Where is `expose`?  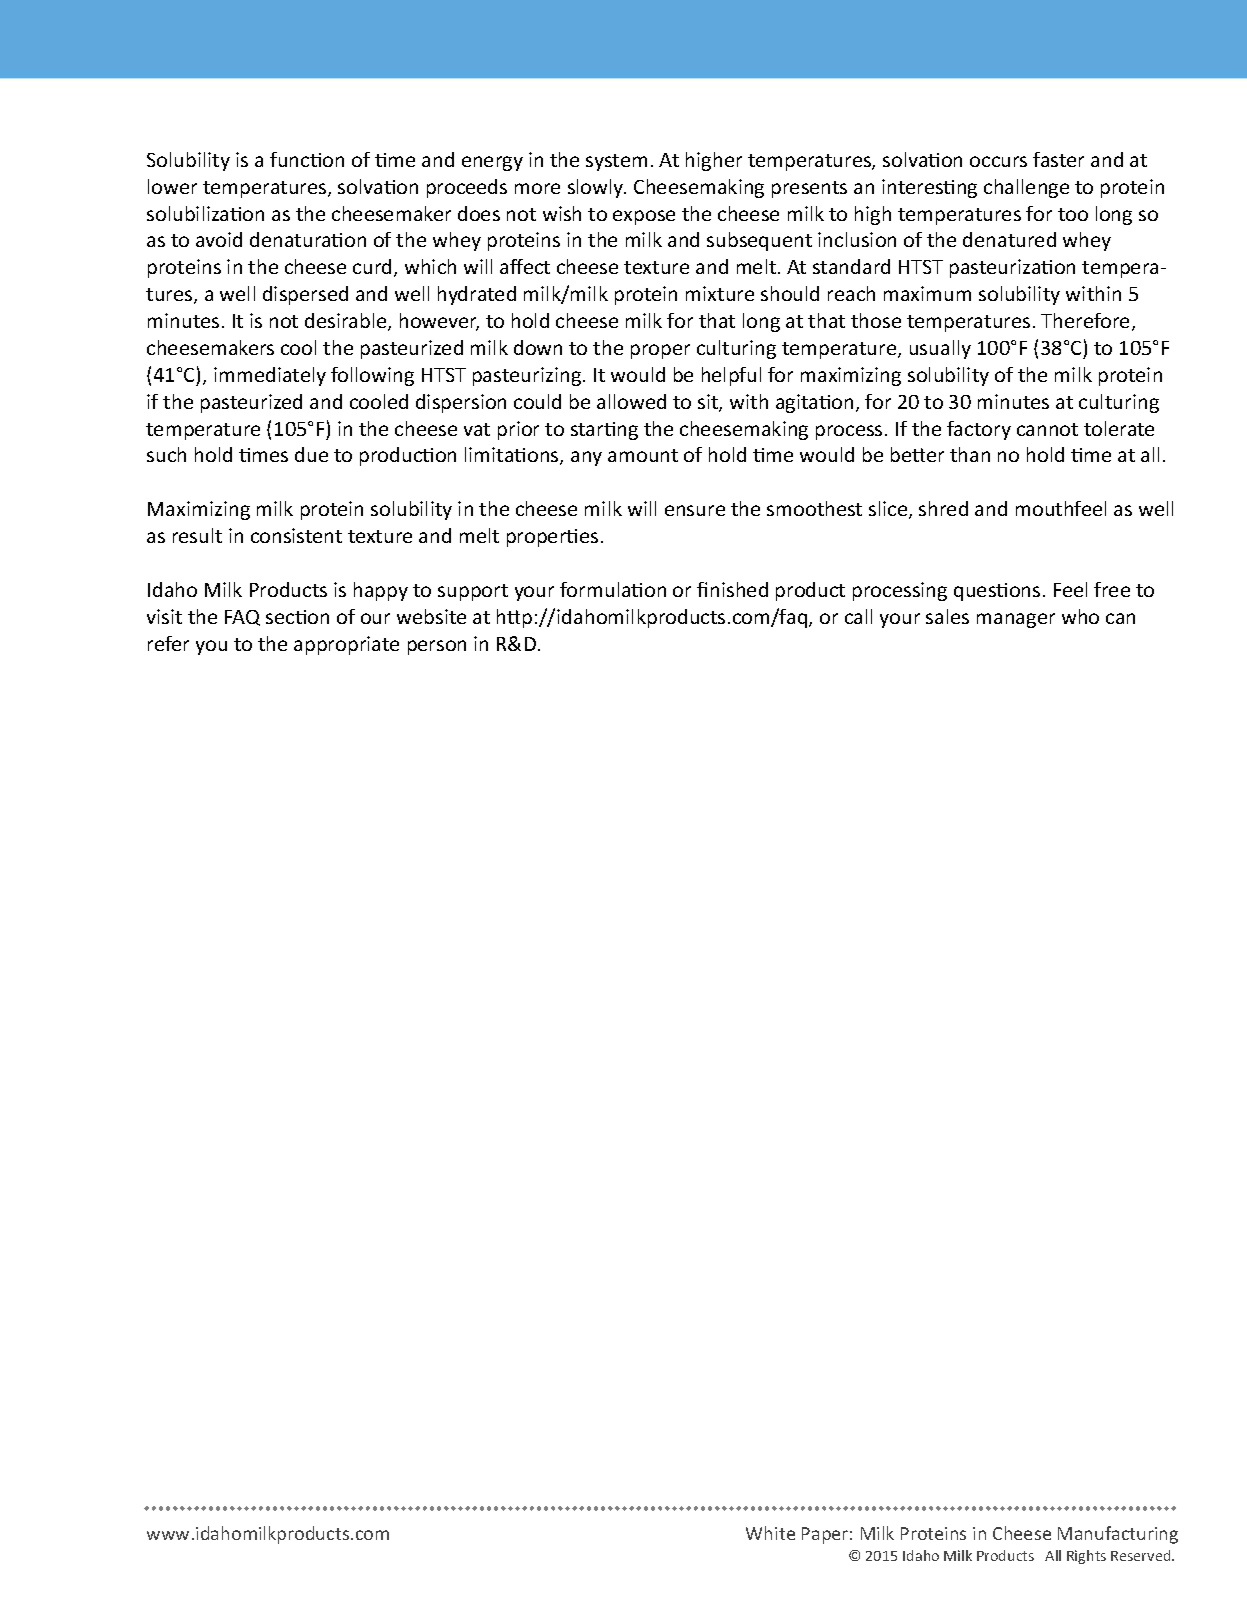 expose is located at coordinates (644, 217).
